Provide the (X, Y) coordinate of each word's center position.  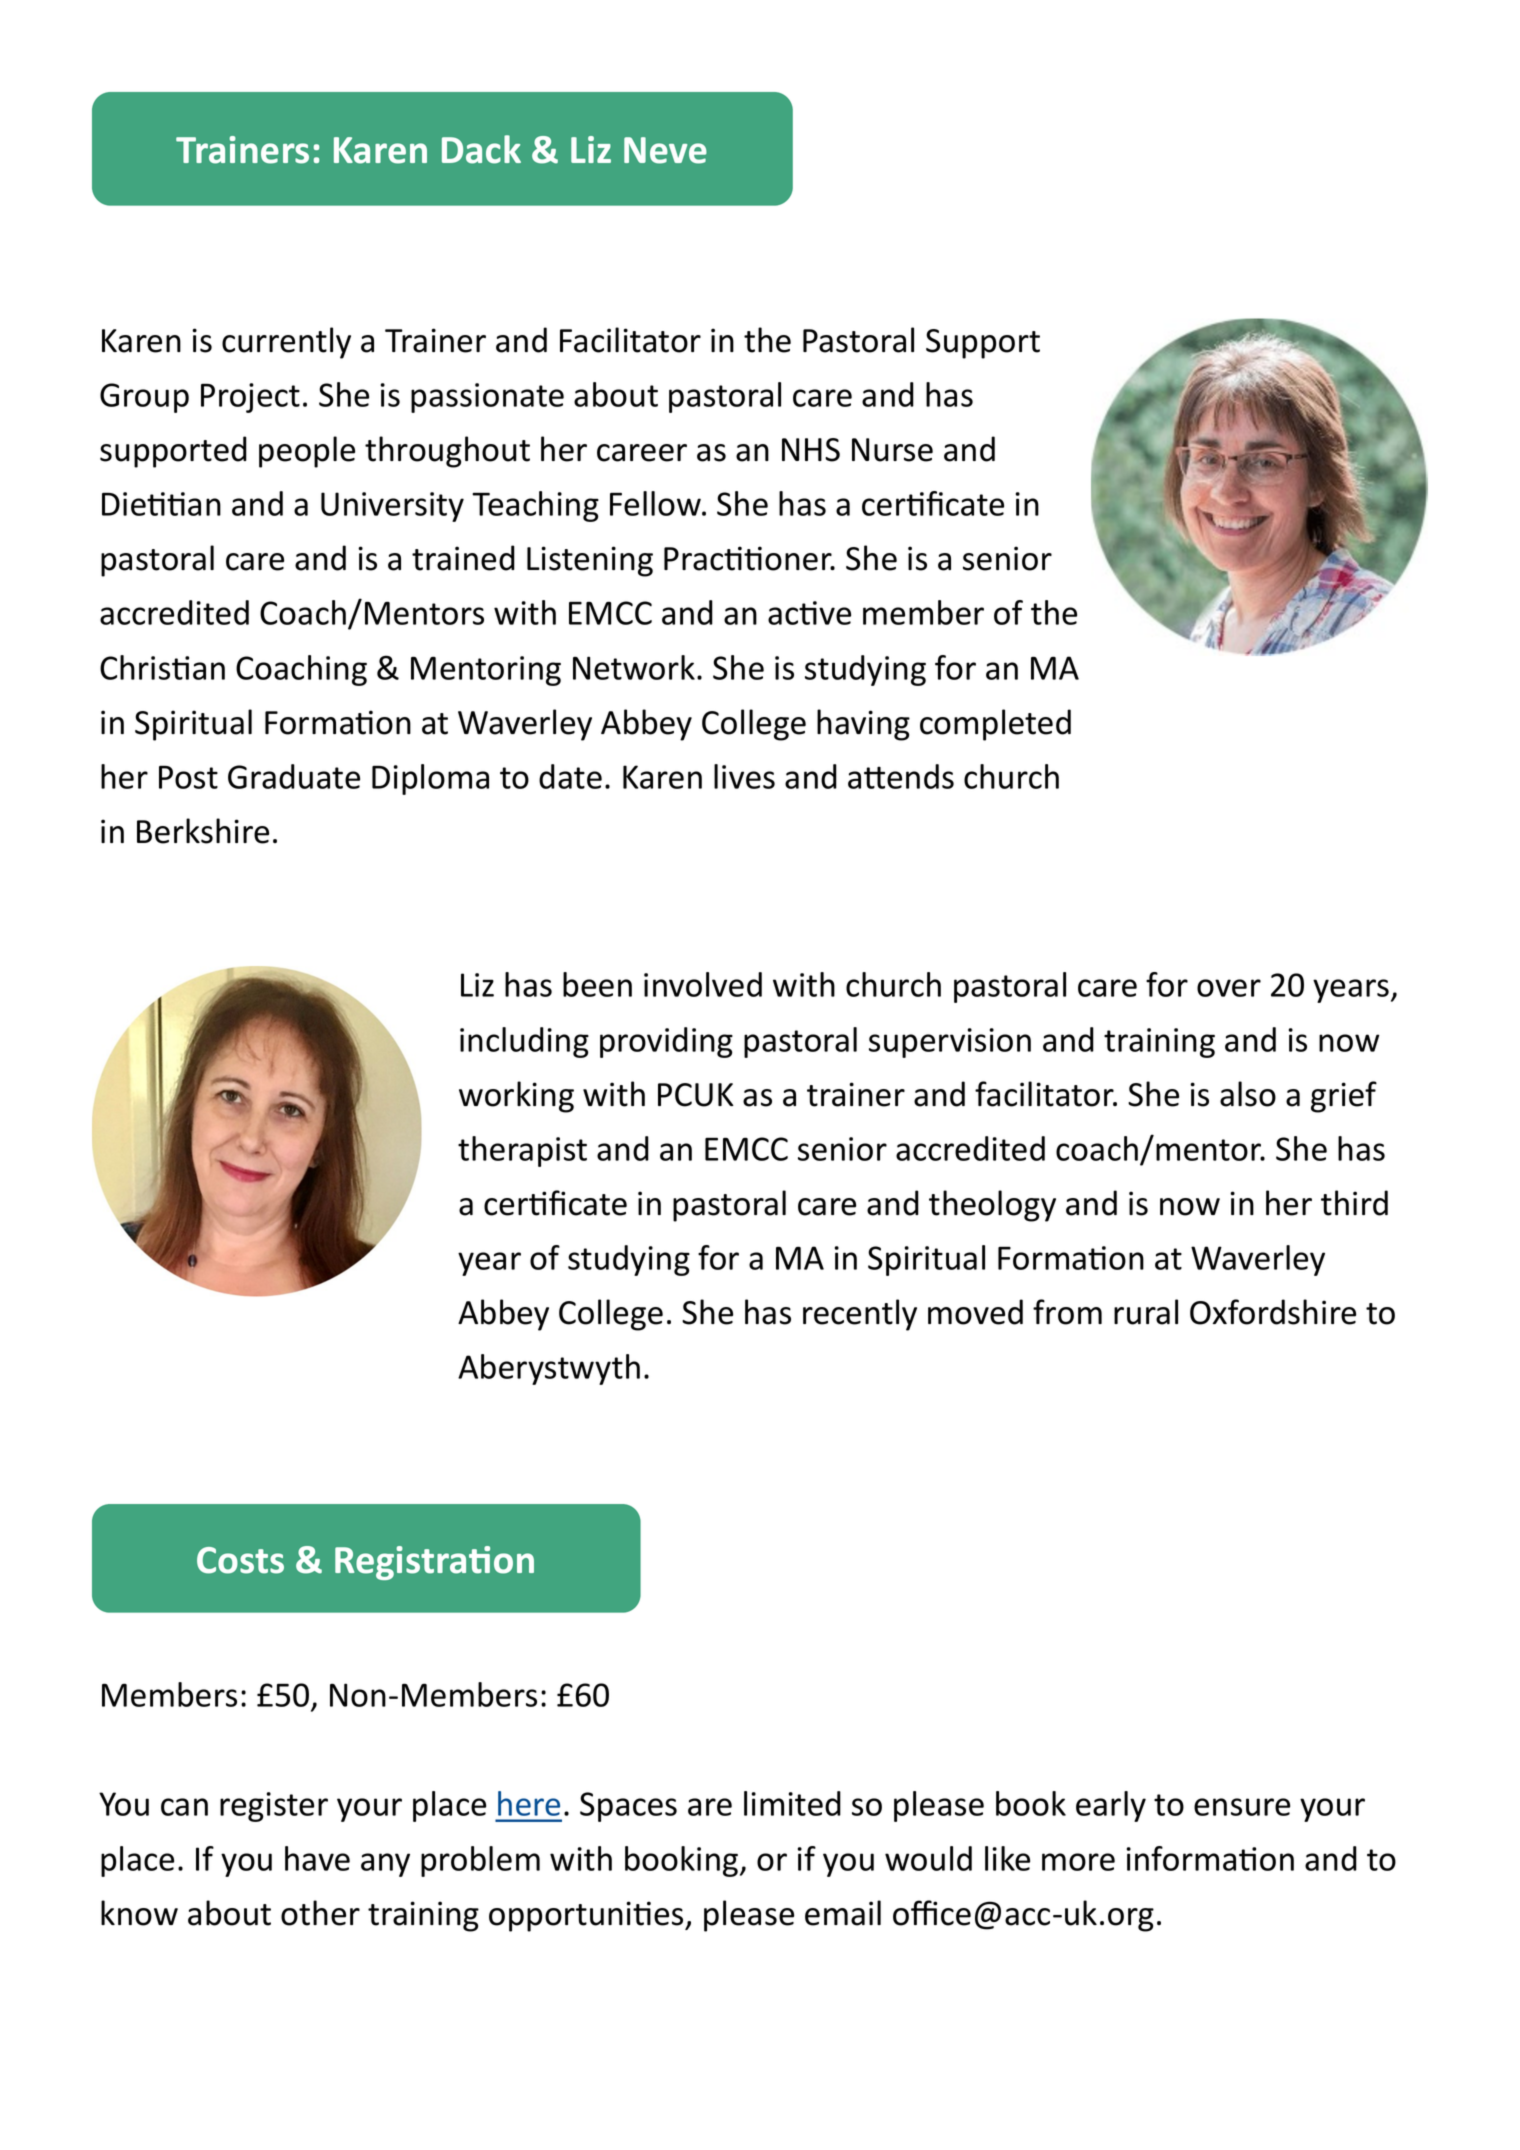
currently (286, 343)
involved (703, 984)
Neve (665, 150)
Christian (162, 667)
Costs (240, 1560)
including (524, 1042)
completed (995, 725)
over (1229, 988)
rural (1146, 1312)
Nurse (892, 450)
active (809, 613)
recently (860, 1315)
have (317, 1858)
